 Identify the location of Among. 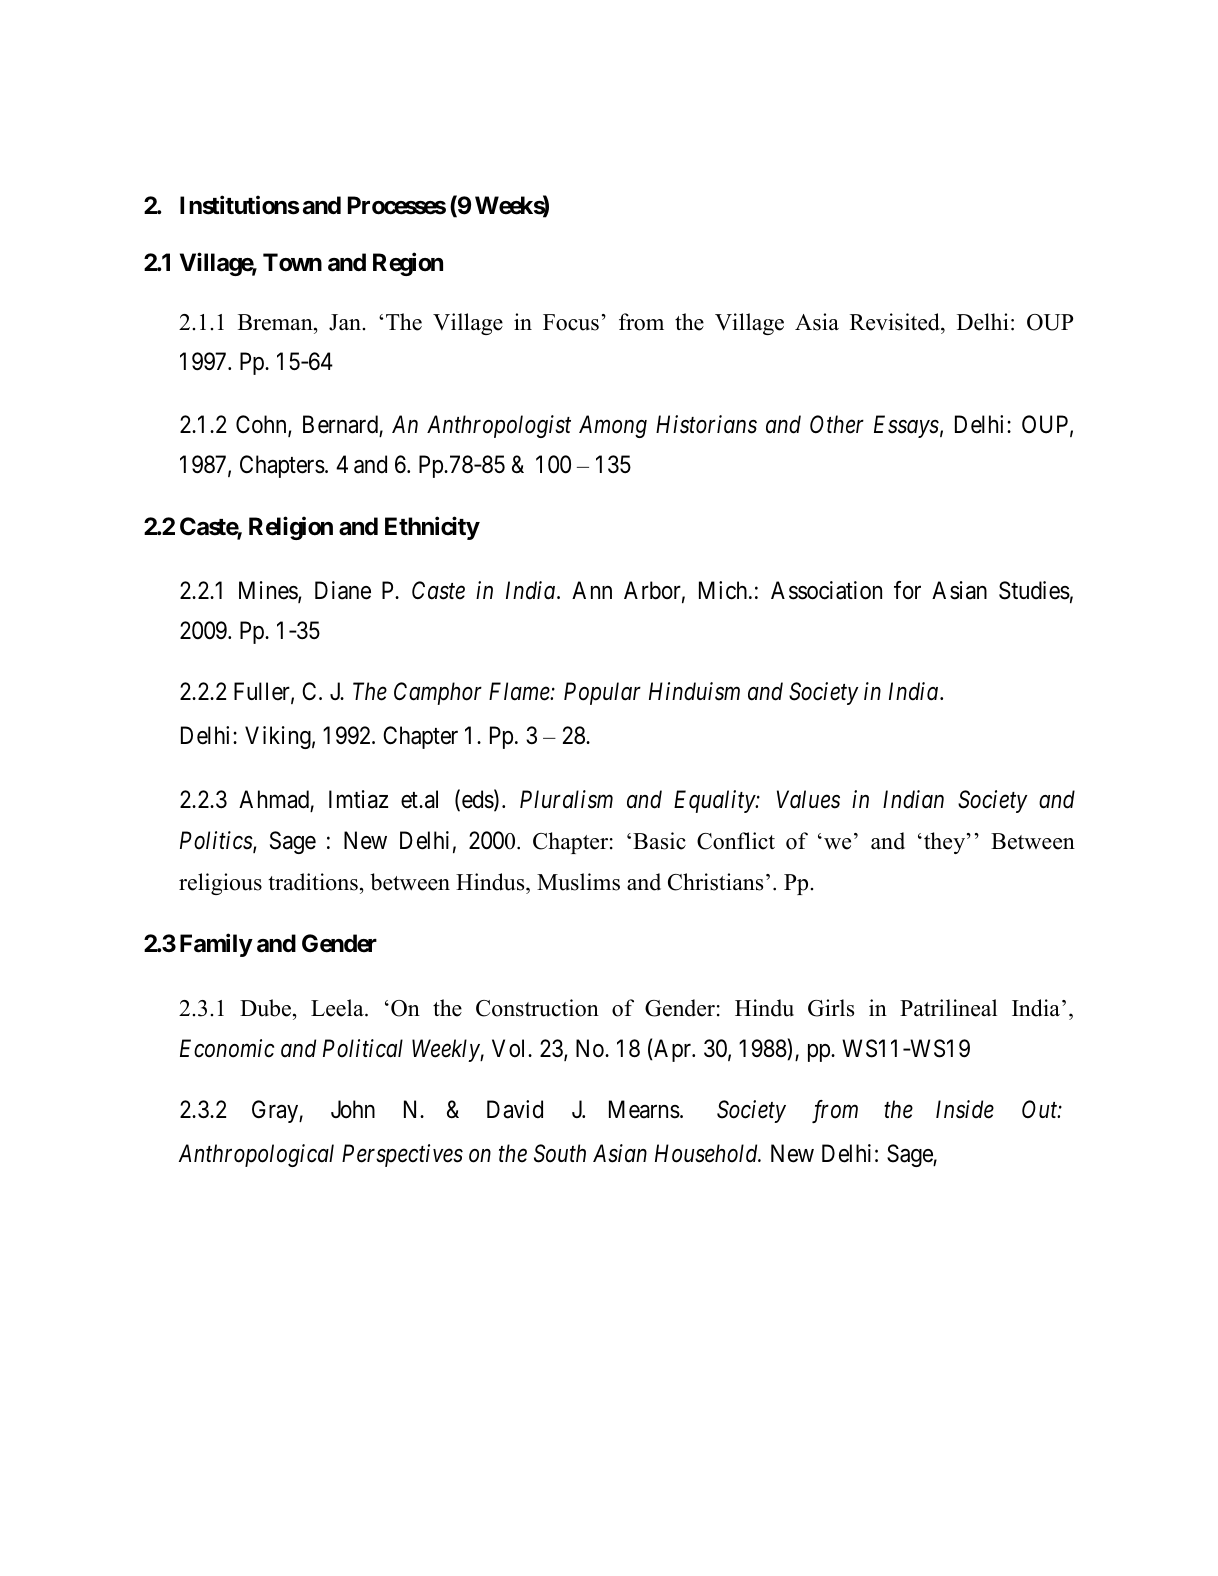
(613, 426).
